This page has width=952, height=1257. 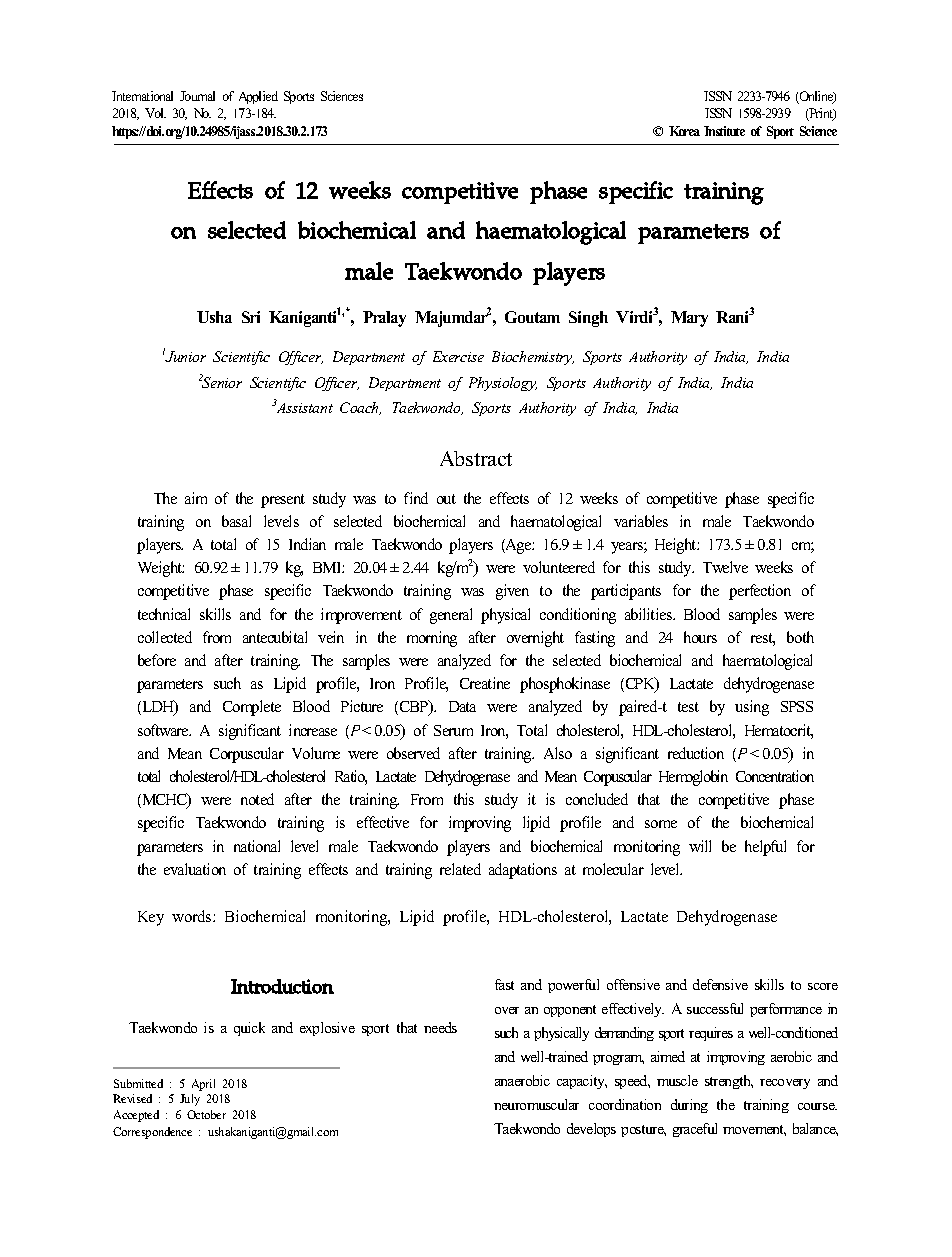 What do you see at coordinates (729, 1082) in the page?
I see `strength` at bounding box center [729, 1082].
